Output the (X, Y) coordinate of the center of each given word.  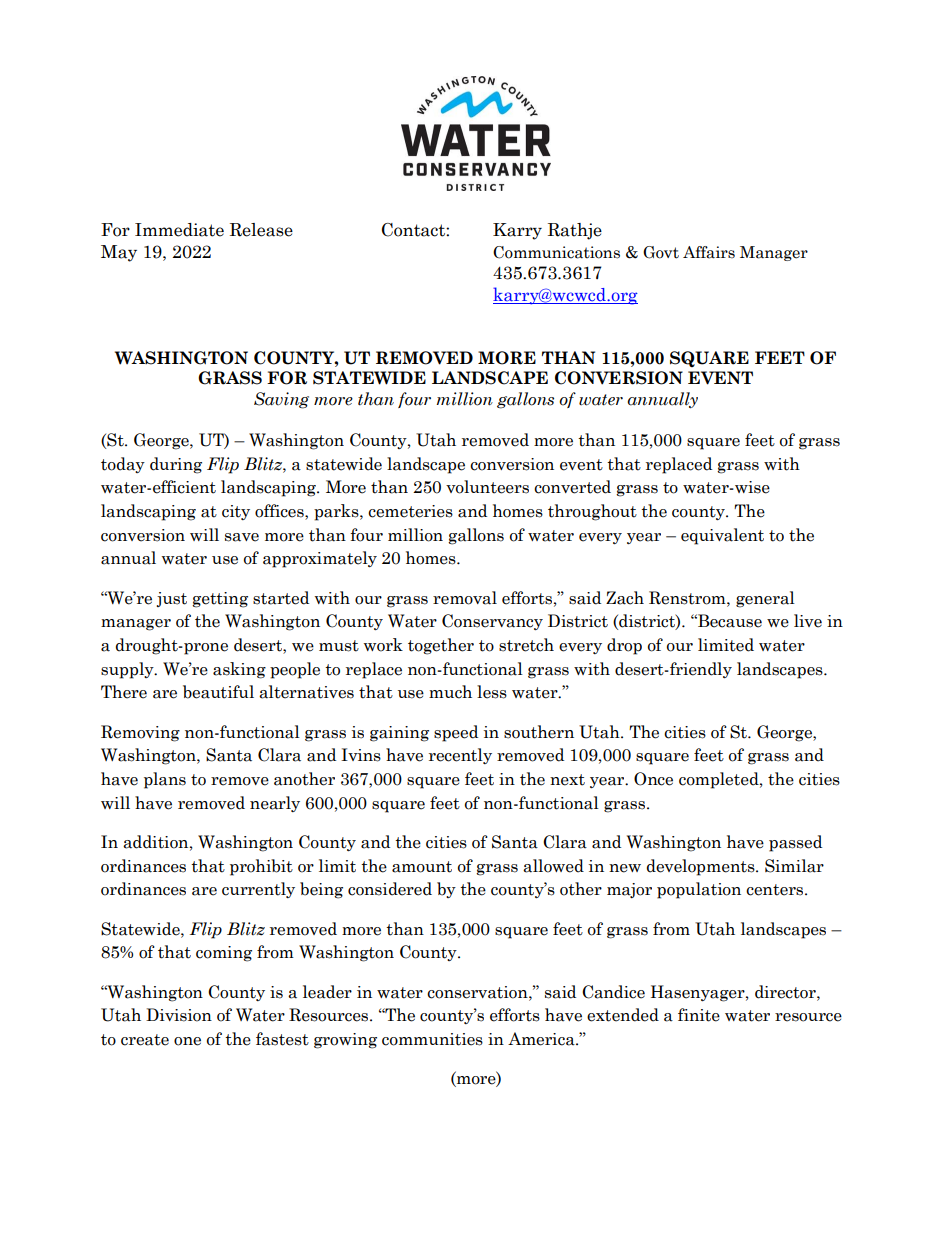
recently (460, 756)
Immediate (179, 230)
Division (179, 1015)
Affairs (709, 252)
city (236, 512)
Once (653, 779)
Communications (556, 252)
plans (165, 780)
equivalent (722, 536)
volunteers (487, 487)
